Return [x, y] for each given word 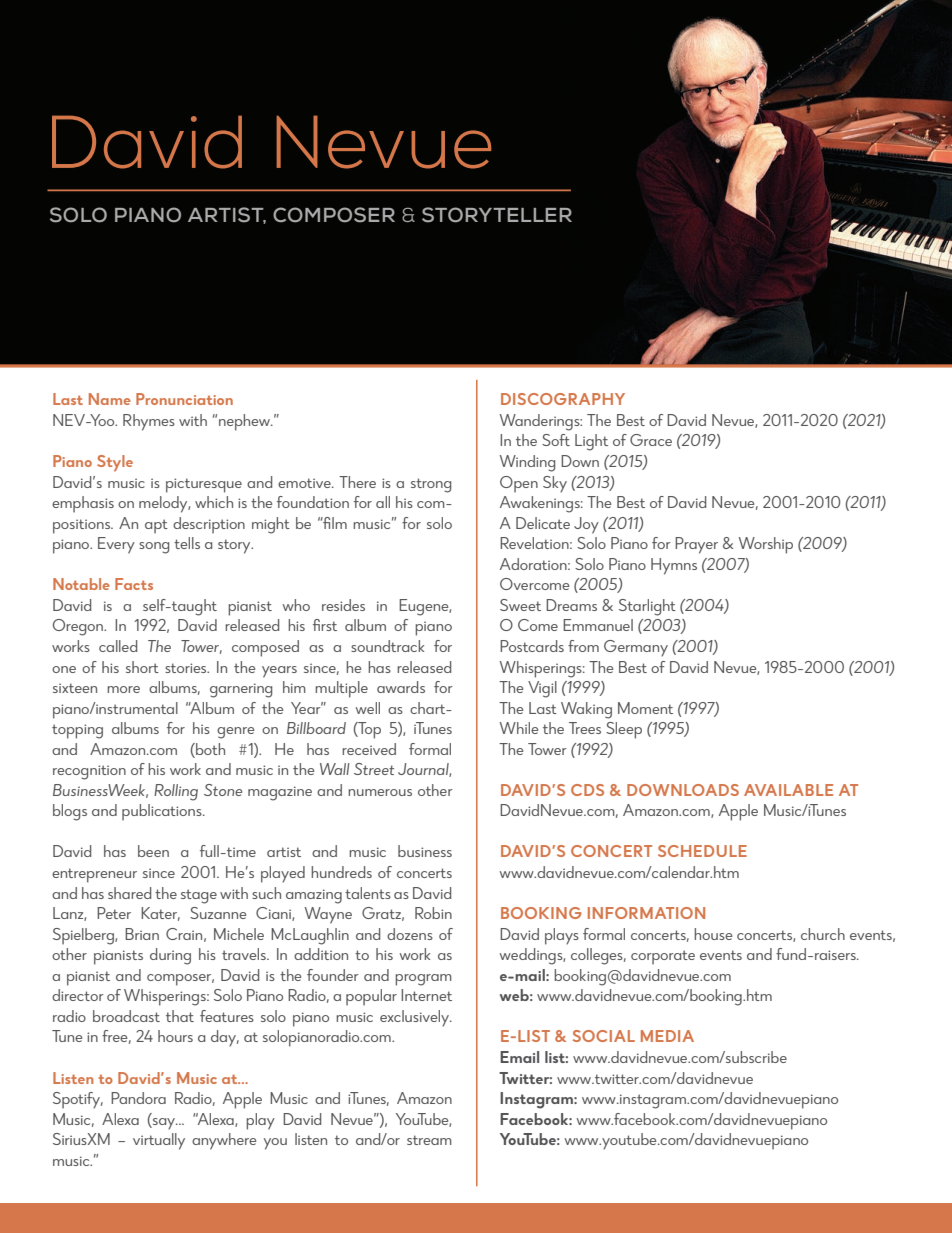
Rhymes [149, 422]
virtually [159, 1141]
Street [374, 769]
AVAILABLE [788, 790]
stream [429, 1140]
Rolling [176, 792]
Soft [556, 440]
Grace [651, 440]
